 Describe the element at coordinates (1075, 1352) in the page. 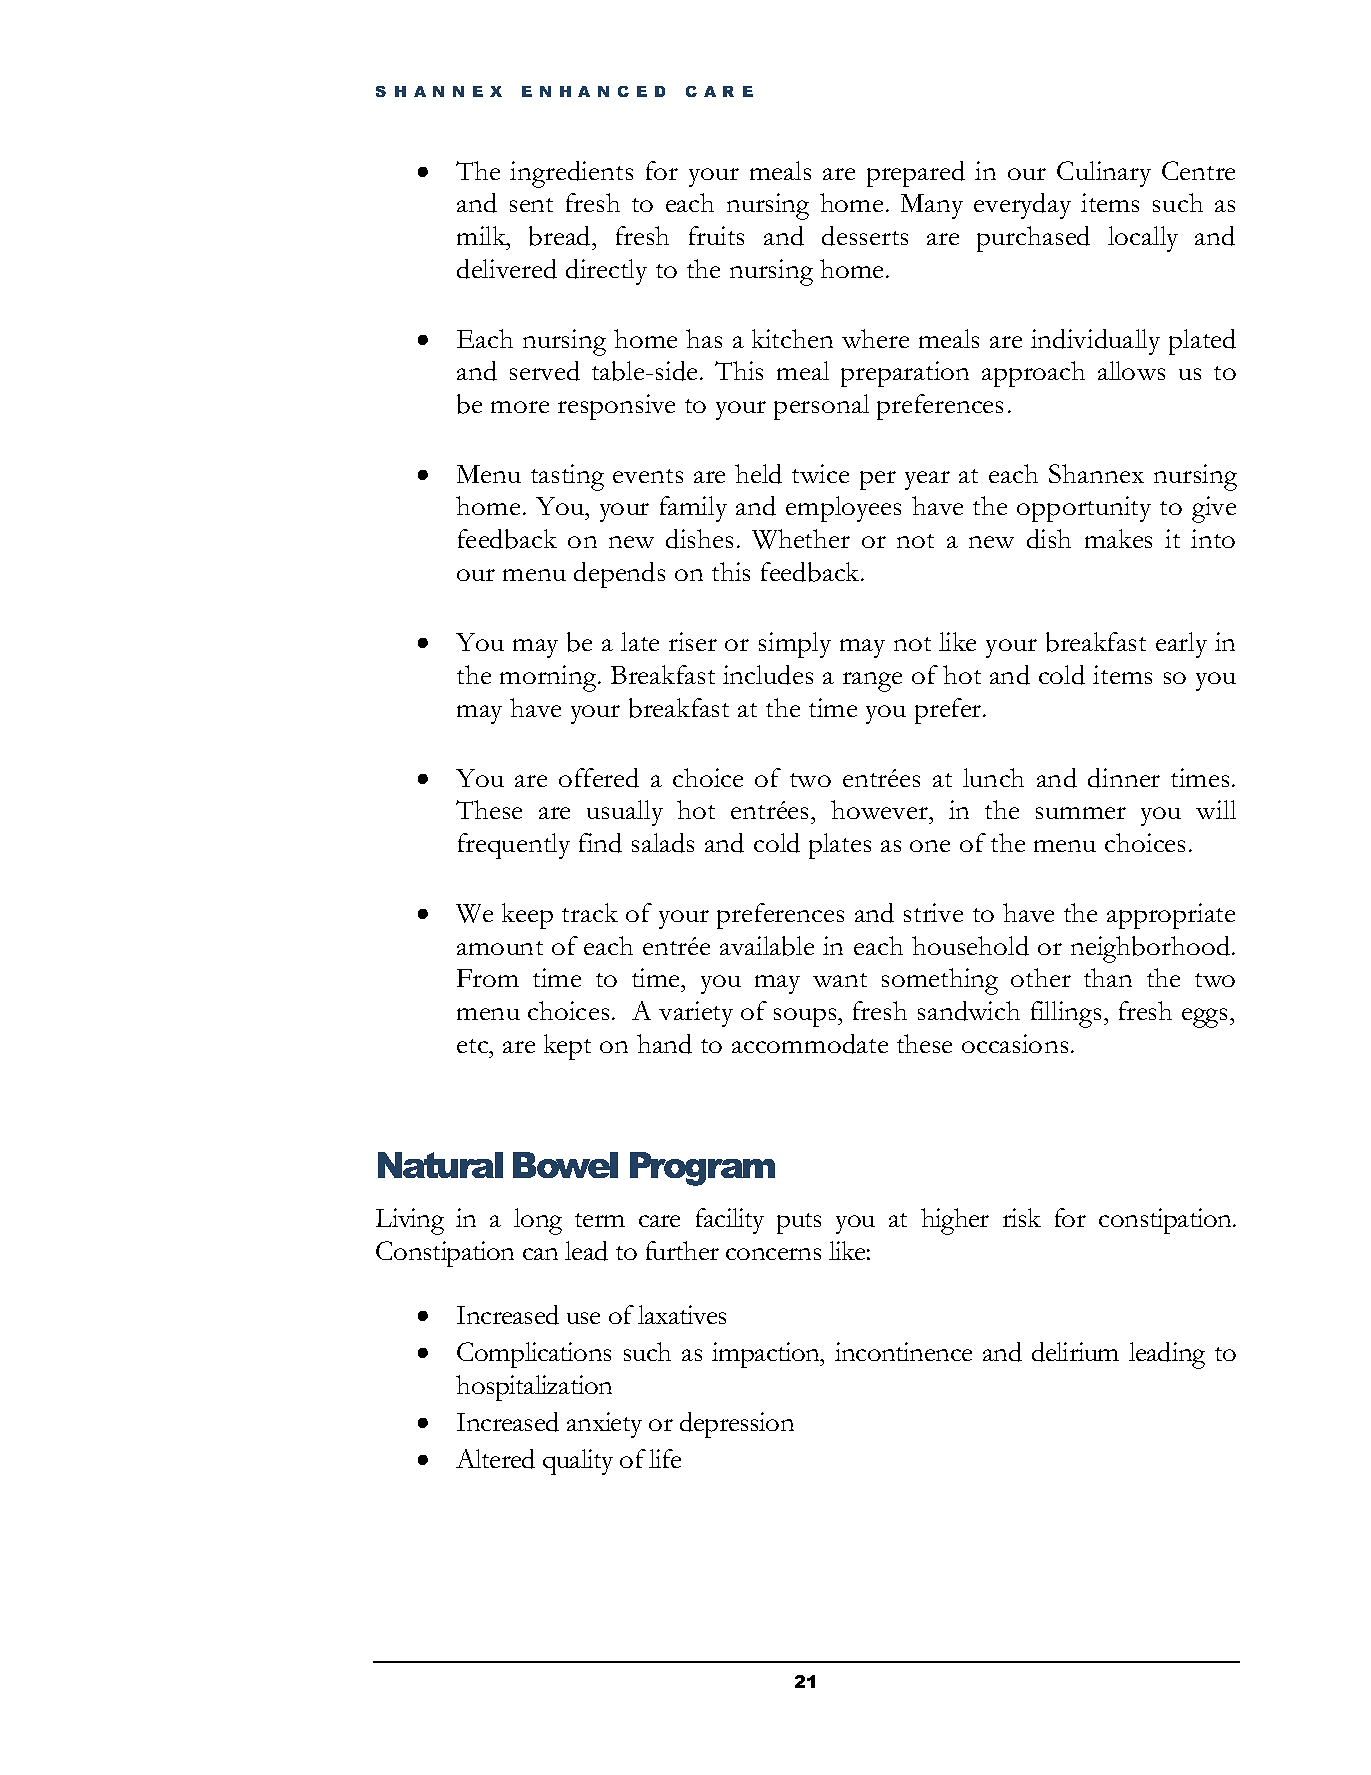

I see `delirium` at that location.
